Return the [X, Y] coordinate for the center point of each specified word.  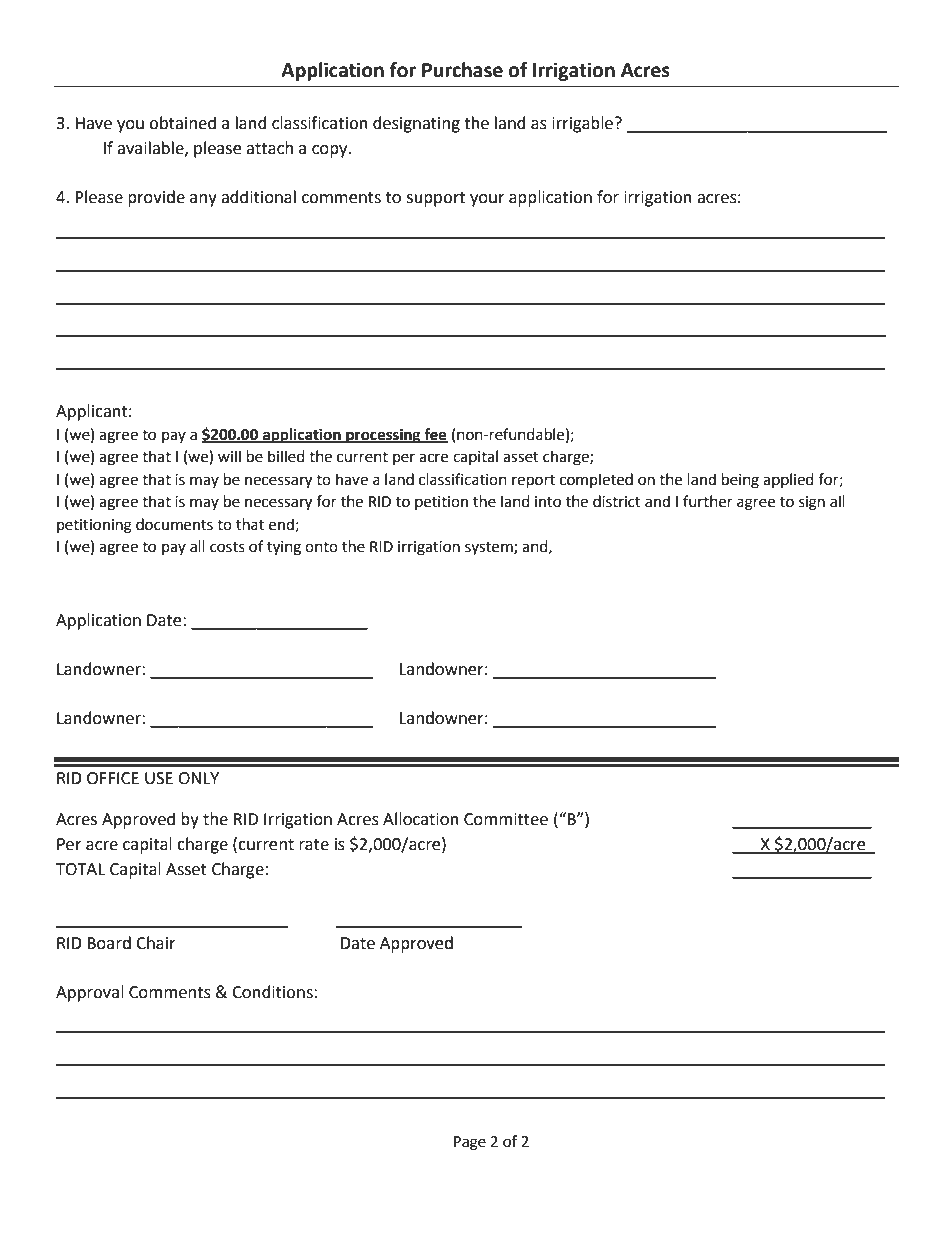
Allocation [421, 819]
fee [435, 435]
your [487, 200]
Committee [506, 819]
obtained [182, 123]
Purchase [462, 70]
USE [159, 778]
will [229, 456]
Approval [90, 993]
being [740, 481]
